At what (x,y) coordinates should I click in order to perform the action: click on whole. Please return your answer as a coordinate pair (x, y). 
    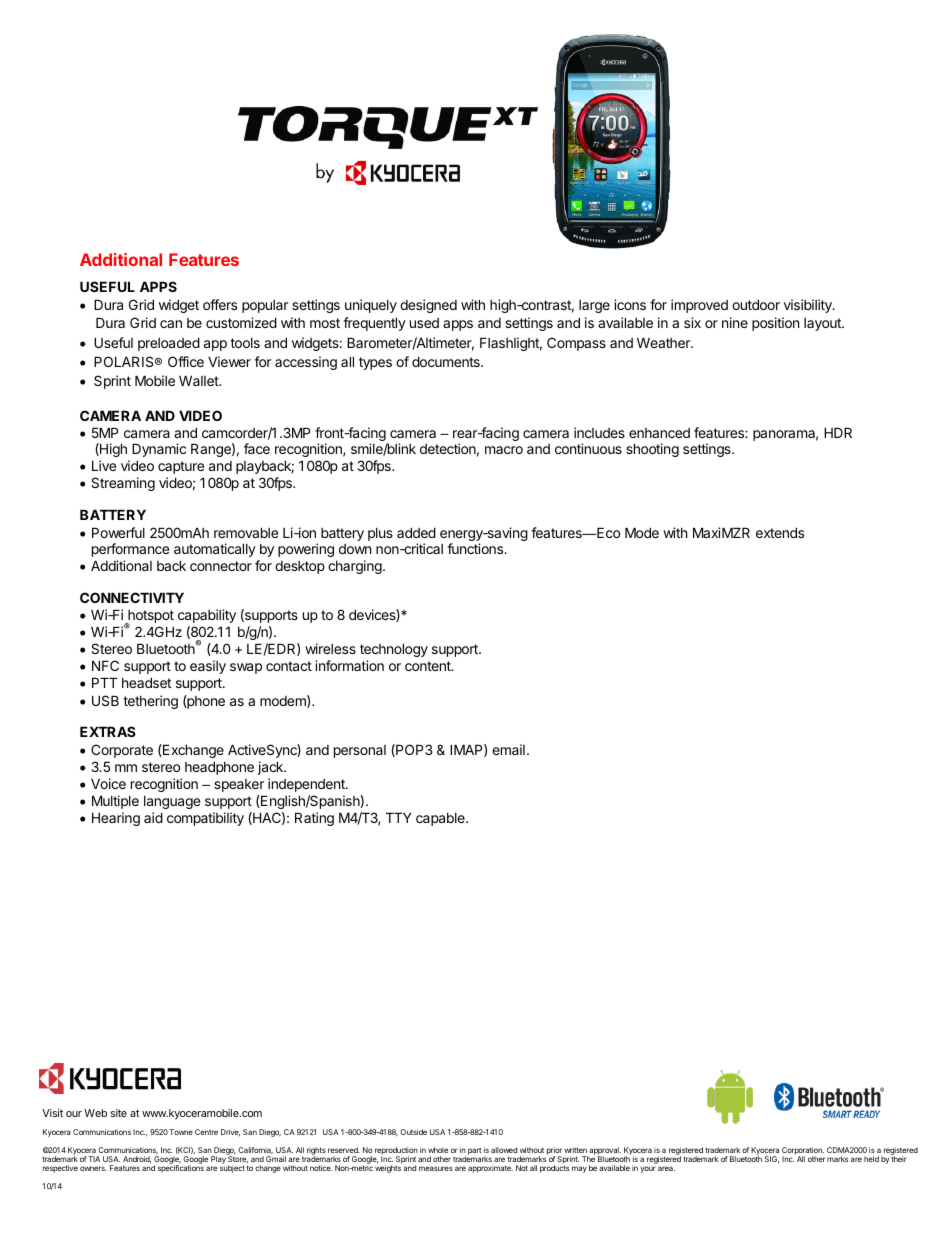
    Looking at the image, I should click on (438, 1150).
